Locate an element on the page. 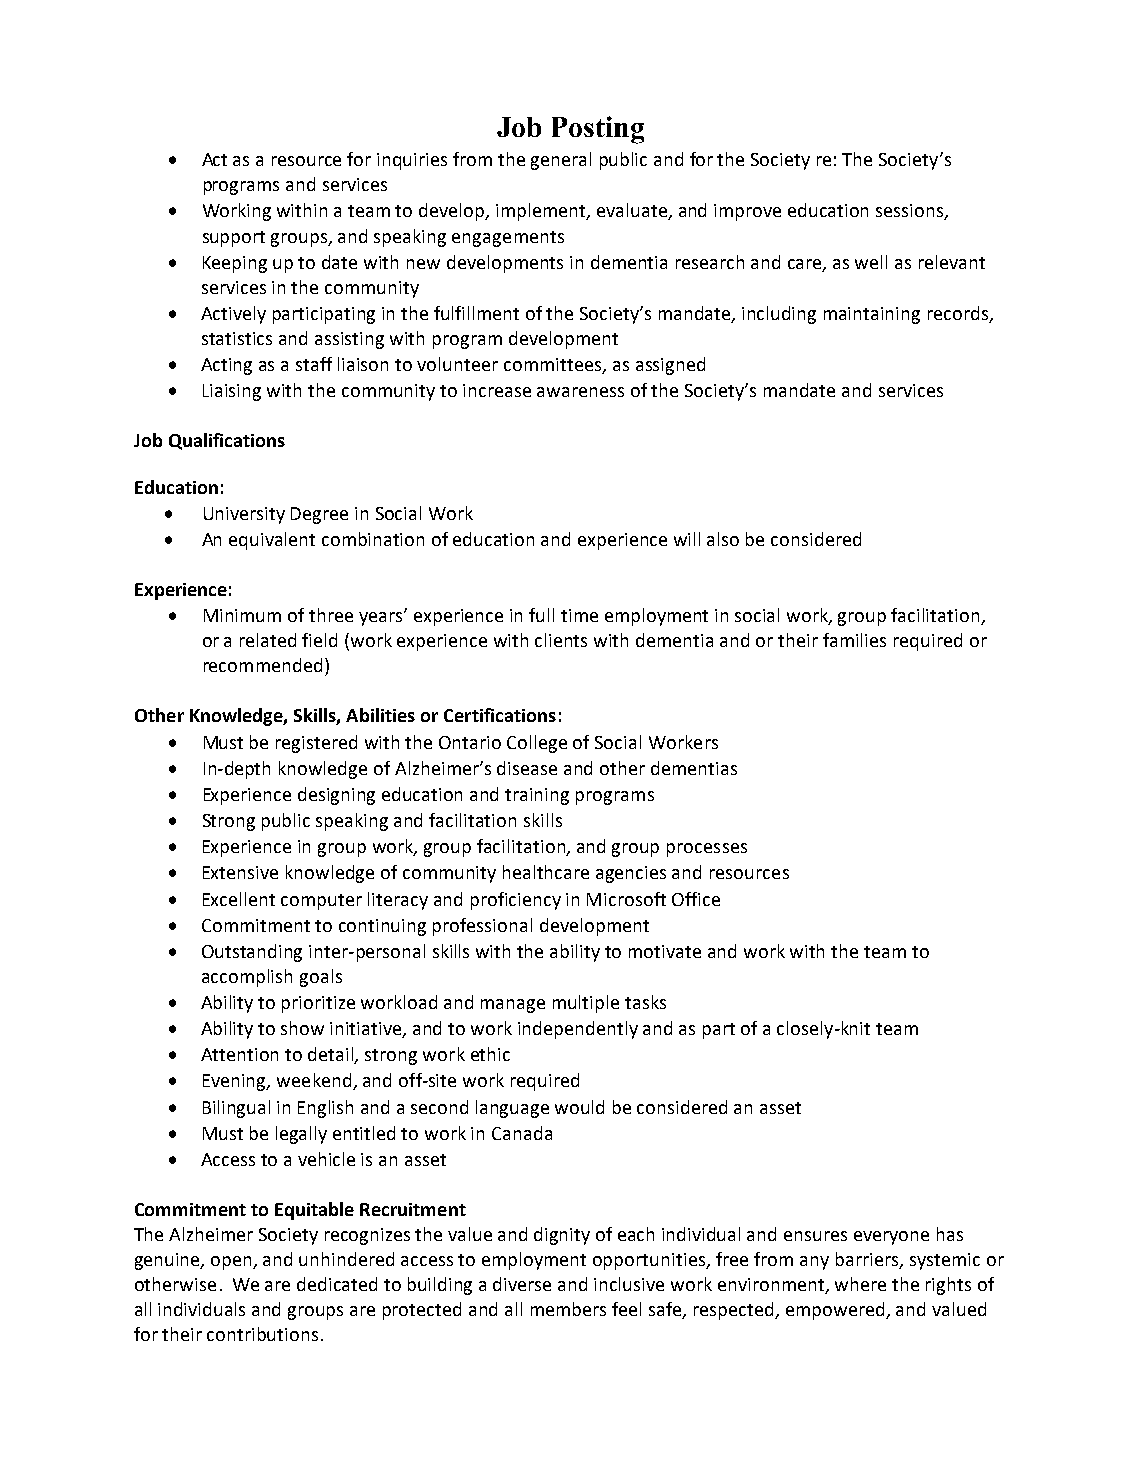  well is located at coordinates (871, 262).
